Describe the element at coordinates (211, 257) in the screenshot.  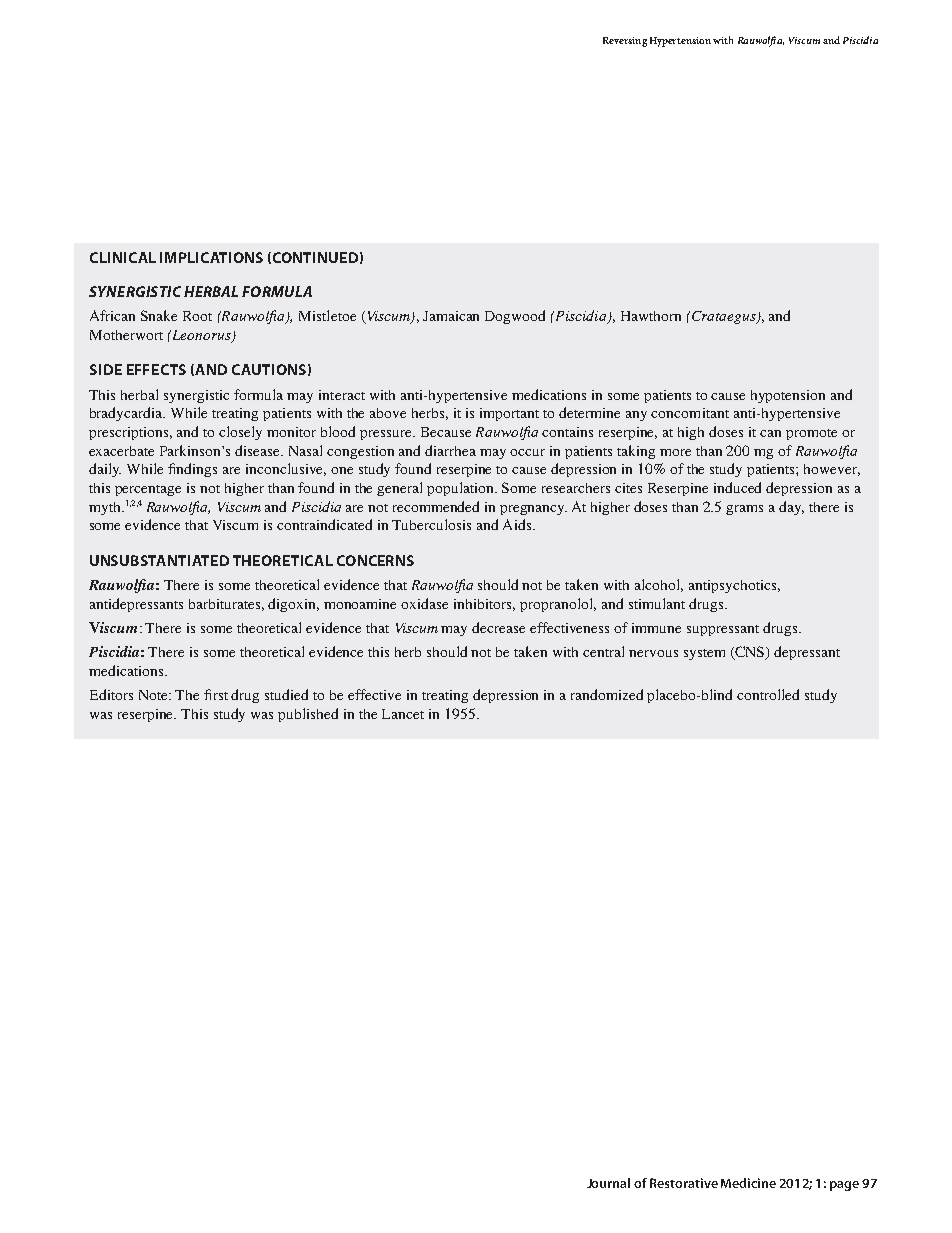
I see `Implications` at that location.
